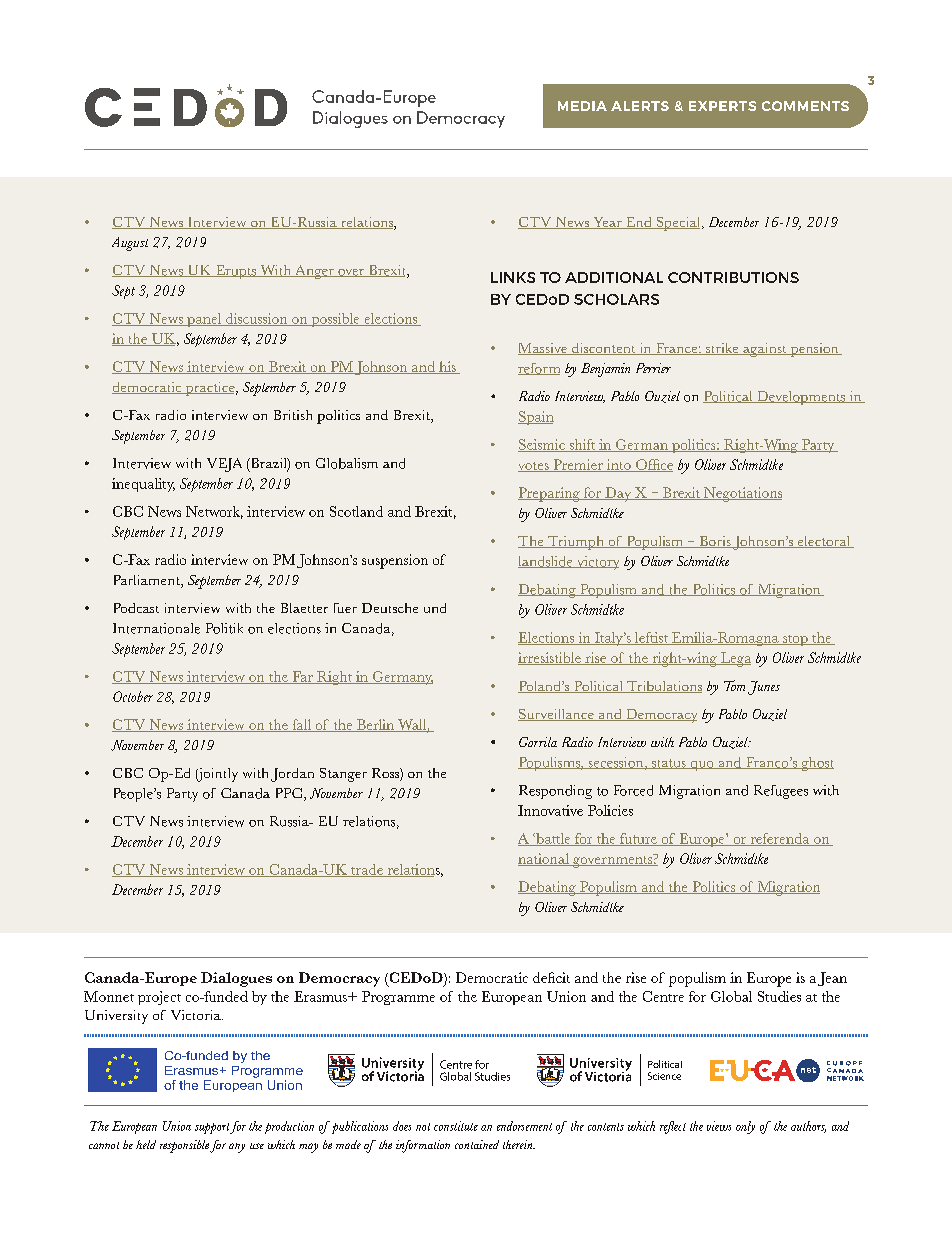 The height and width of the screenshot is (1233, 952). Describe the element at coordinates (722, 106) in the screenshot. I see `EXPERTS` at that location.
